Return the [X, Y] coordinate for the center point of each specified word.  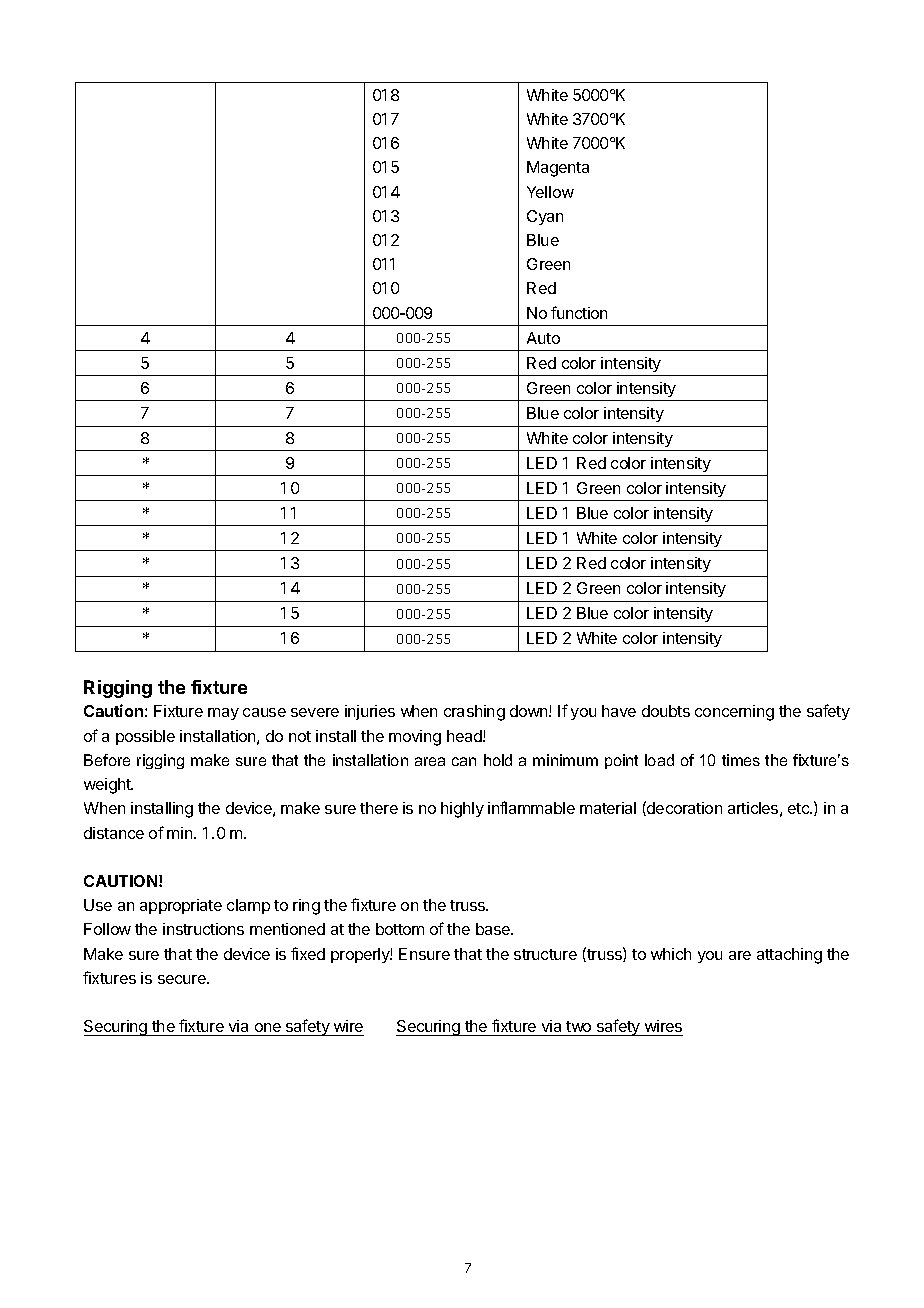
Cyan [545, 217]
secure [183, 979]
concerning [734, 713]
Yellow [550, 192]
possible [145, 737]
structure [545, 954]
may [223, 714]
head [465, 736]
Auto [543, 338]
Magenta [558, 169]
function [579, 312]
